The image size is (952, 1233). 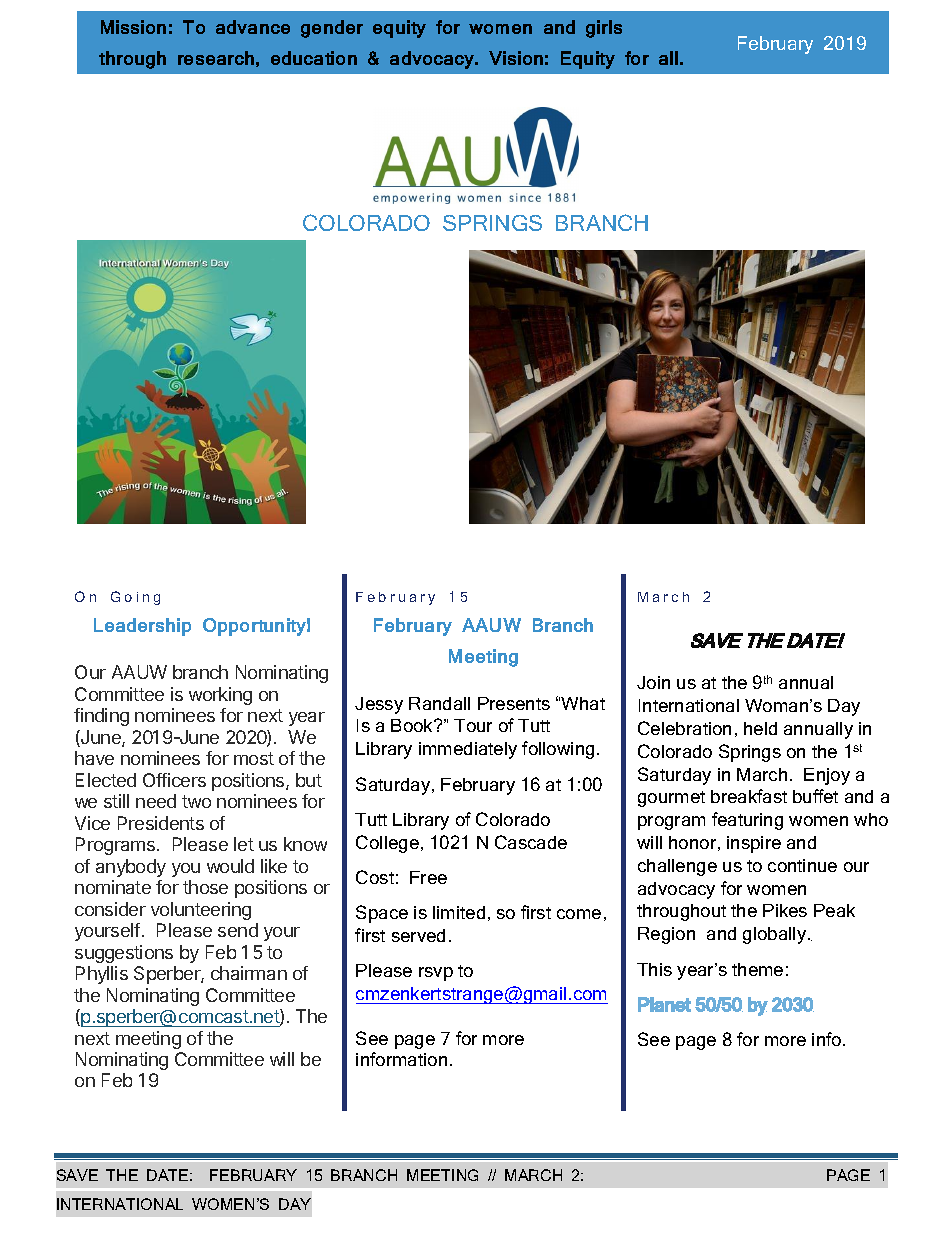 I want to click on Join, so click(x=653, y=682).
